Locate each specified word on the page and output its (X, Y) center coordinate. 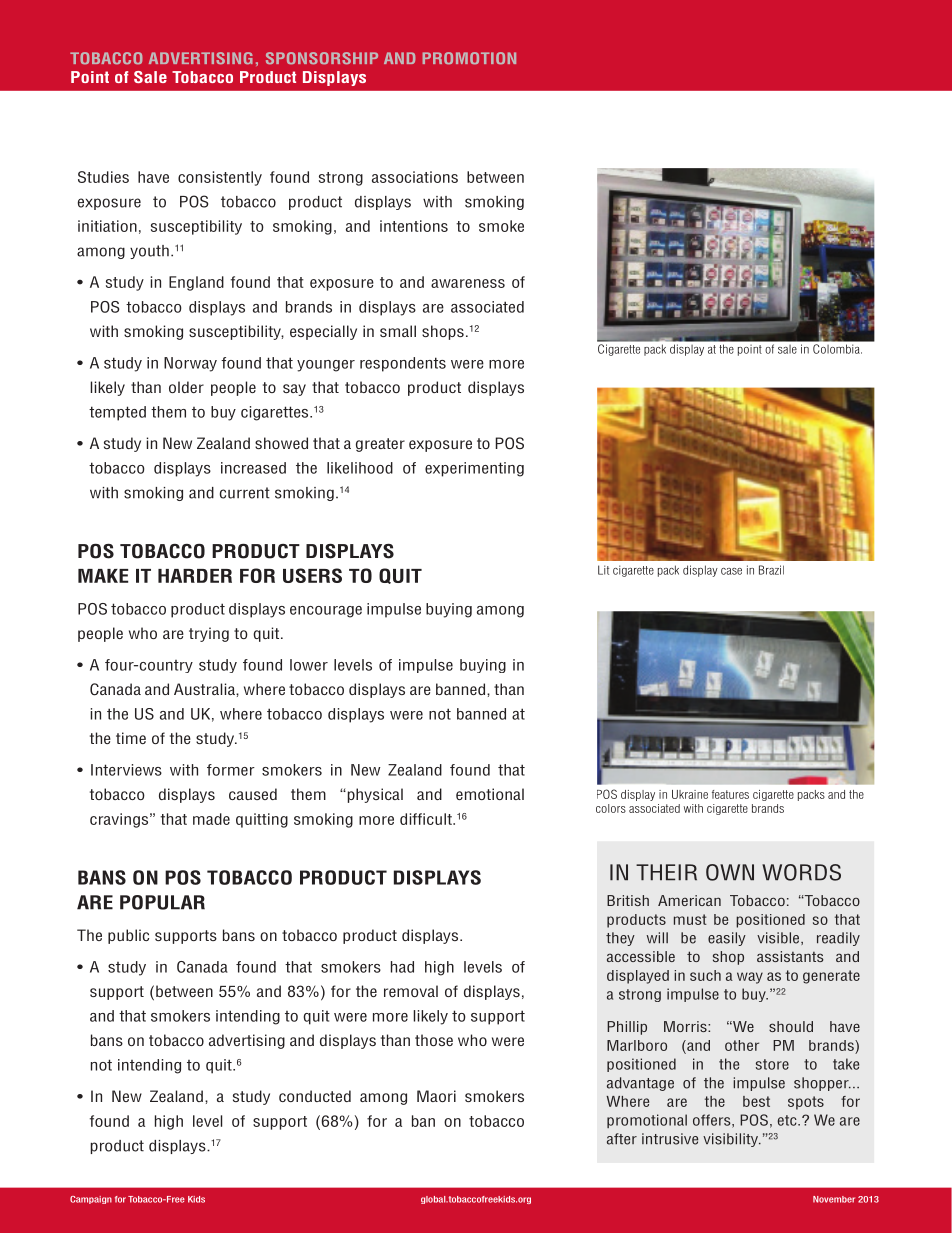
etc (788, 1120)
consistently (220, 178)
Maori (436, 1096)
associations (415, 177)
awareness (468, 283)
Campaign (91, 1200)
